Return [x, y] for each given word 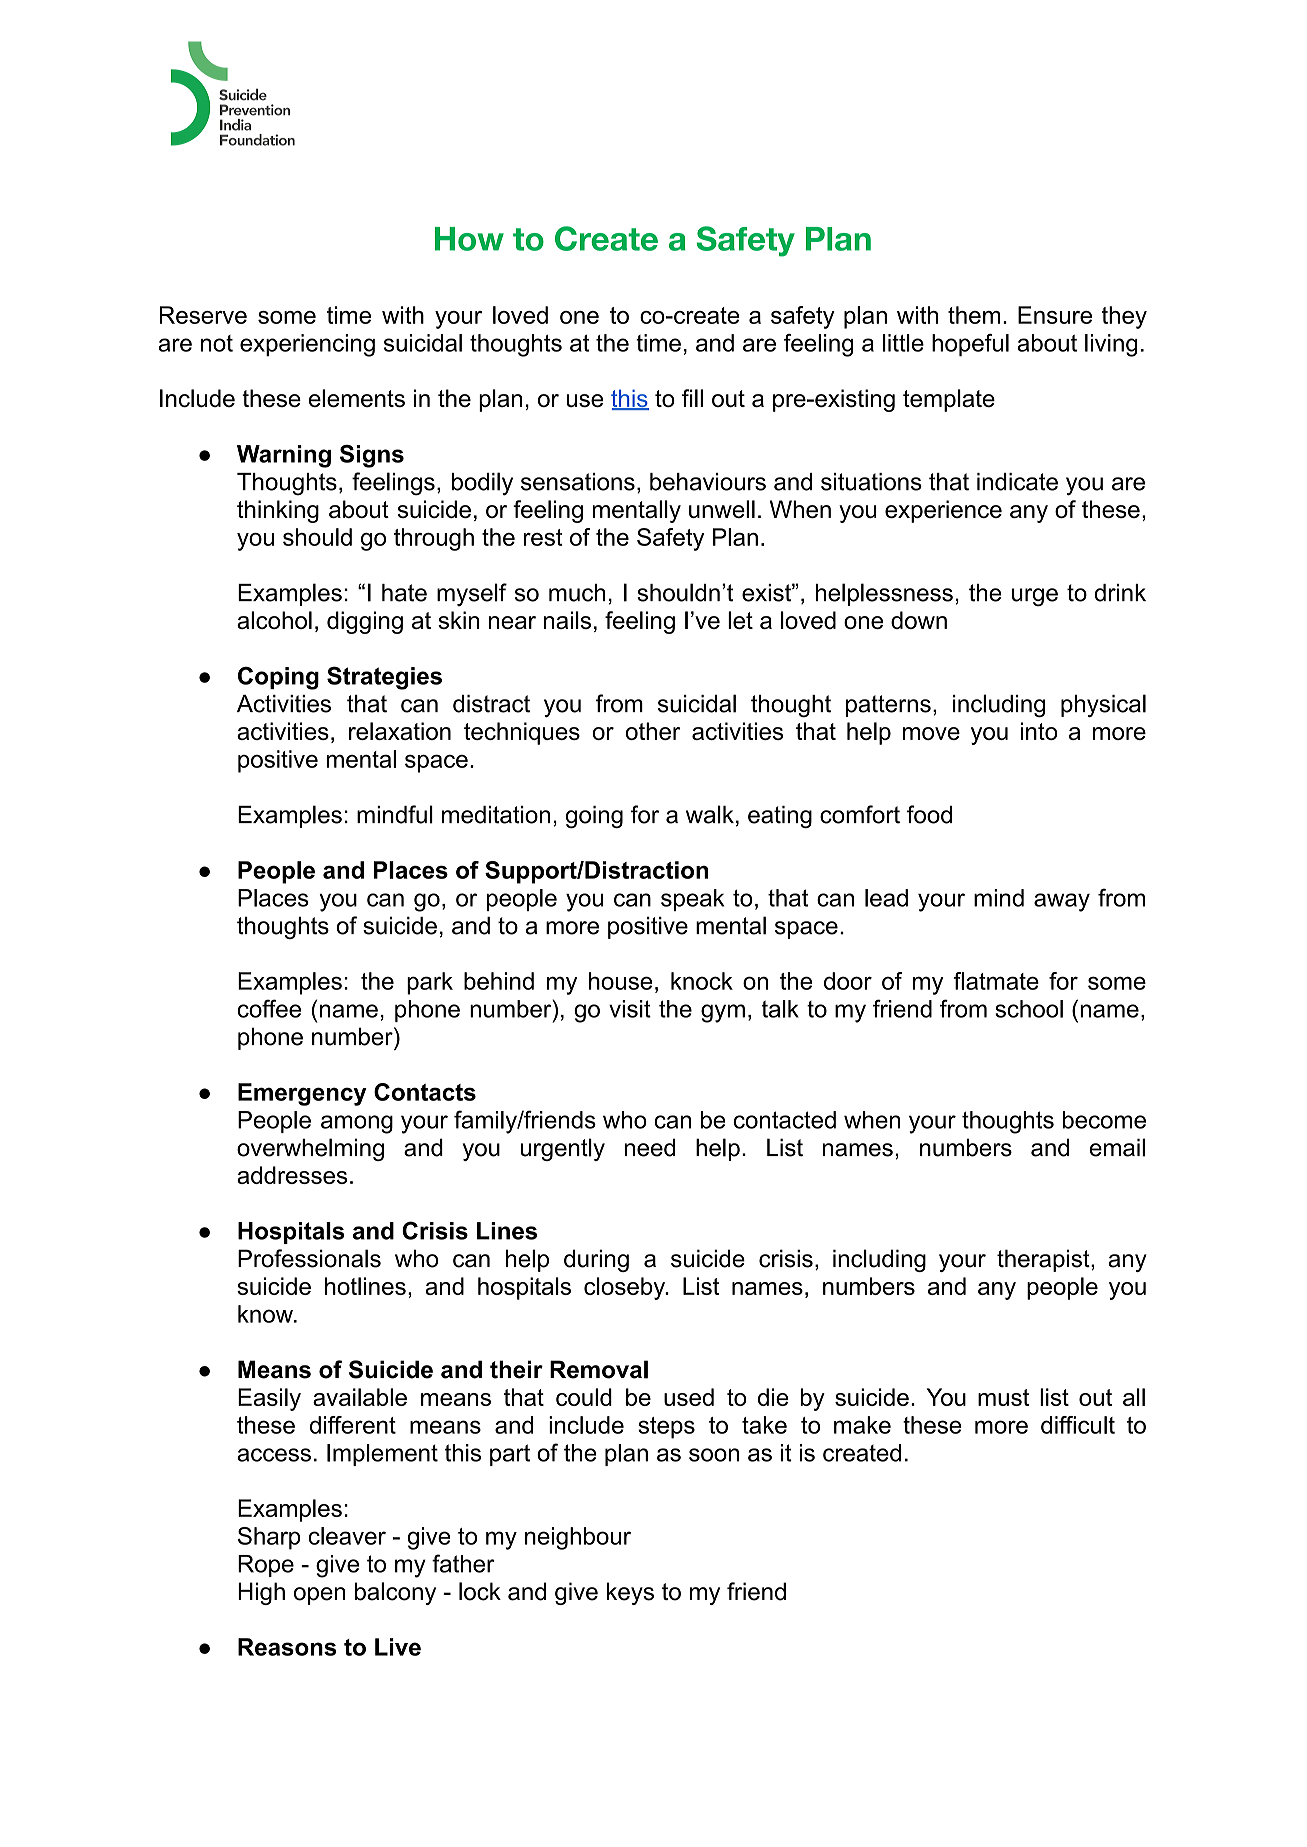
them [974, 315]
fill [692, 398]
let [740, 620]
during [596, 1260]
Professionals [309, 1258]
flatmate [996, 981]
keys [630, 1593]
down [919, 620]
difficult [1078, 1425]
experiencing [307, 345]
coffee [269, 1008]
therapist [1044, 1260]
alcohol [274, 620]
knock [702, 981]
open [319, 1596]
